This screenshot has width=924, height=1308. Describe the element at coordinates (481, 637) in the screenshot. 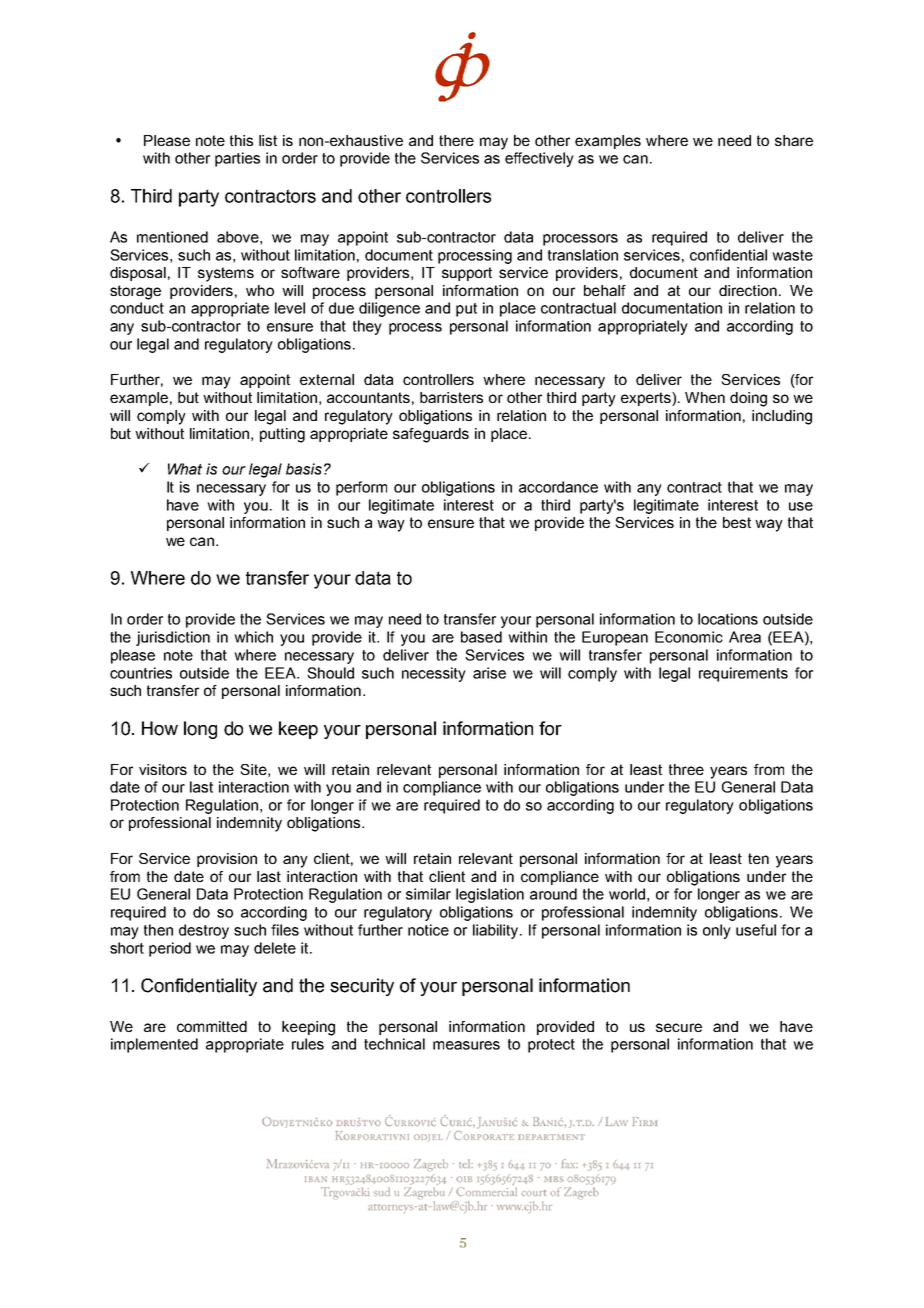

I see `based` at that location.
